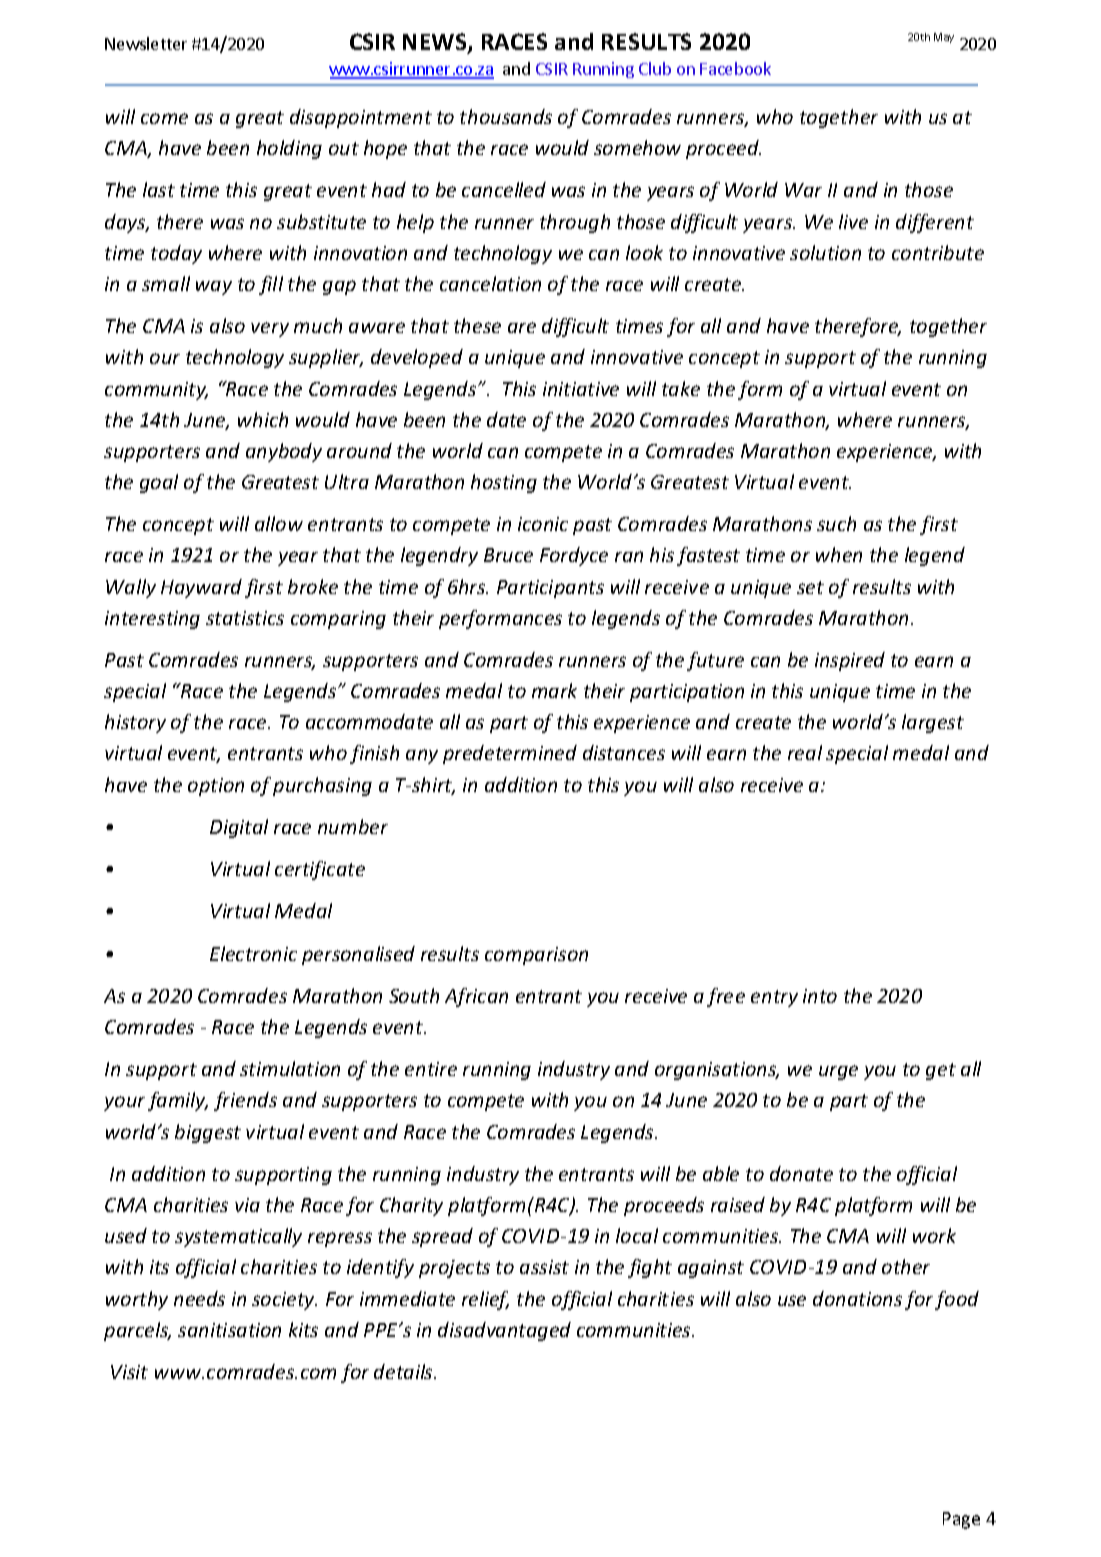  What do you see at coordinates (245, 618) in the image?
I see `statistics` at bounding box center [245, 618].
